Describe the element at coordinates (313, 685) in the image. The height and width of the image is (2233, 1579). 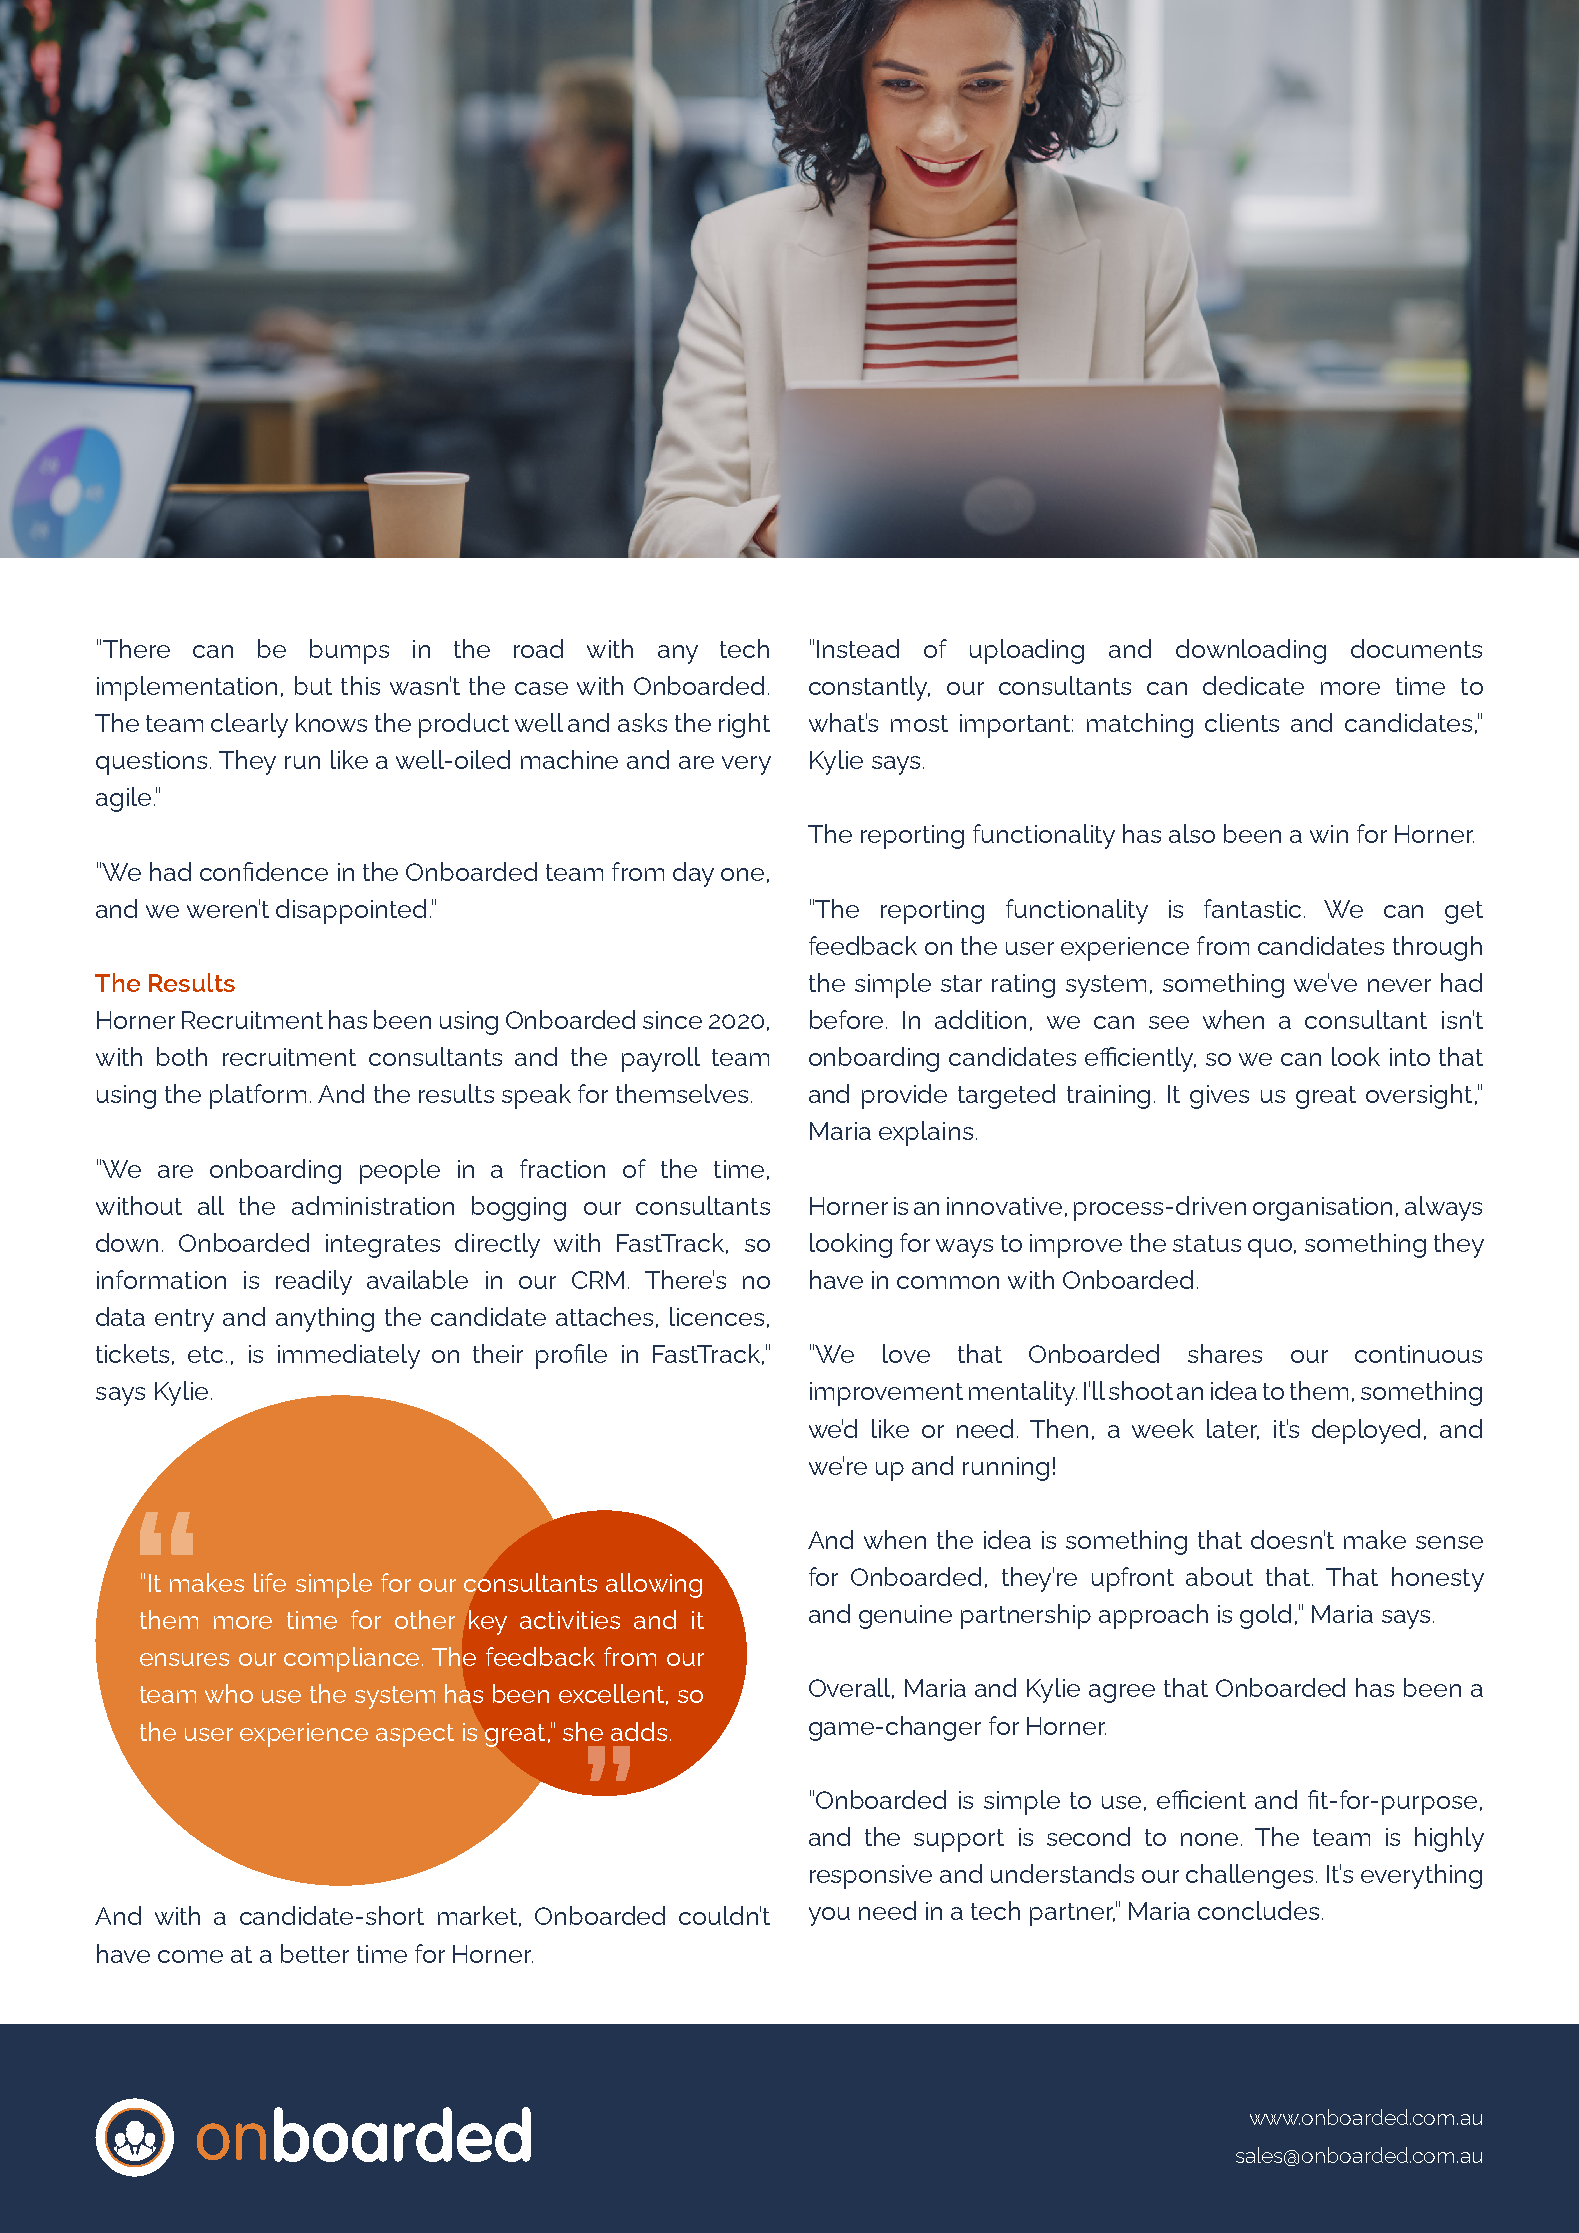
I see `but` at that location.
